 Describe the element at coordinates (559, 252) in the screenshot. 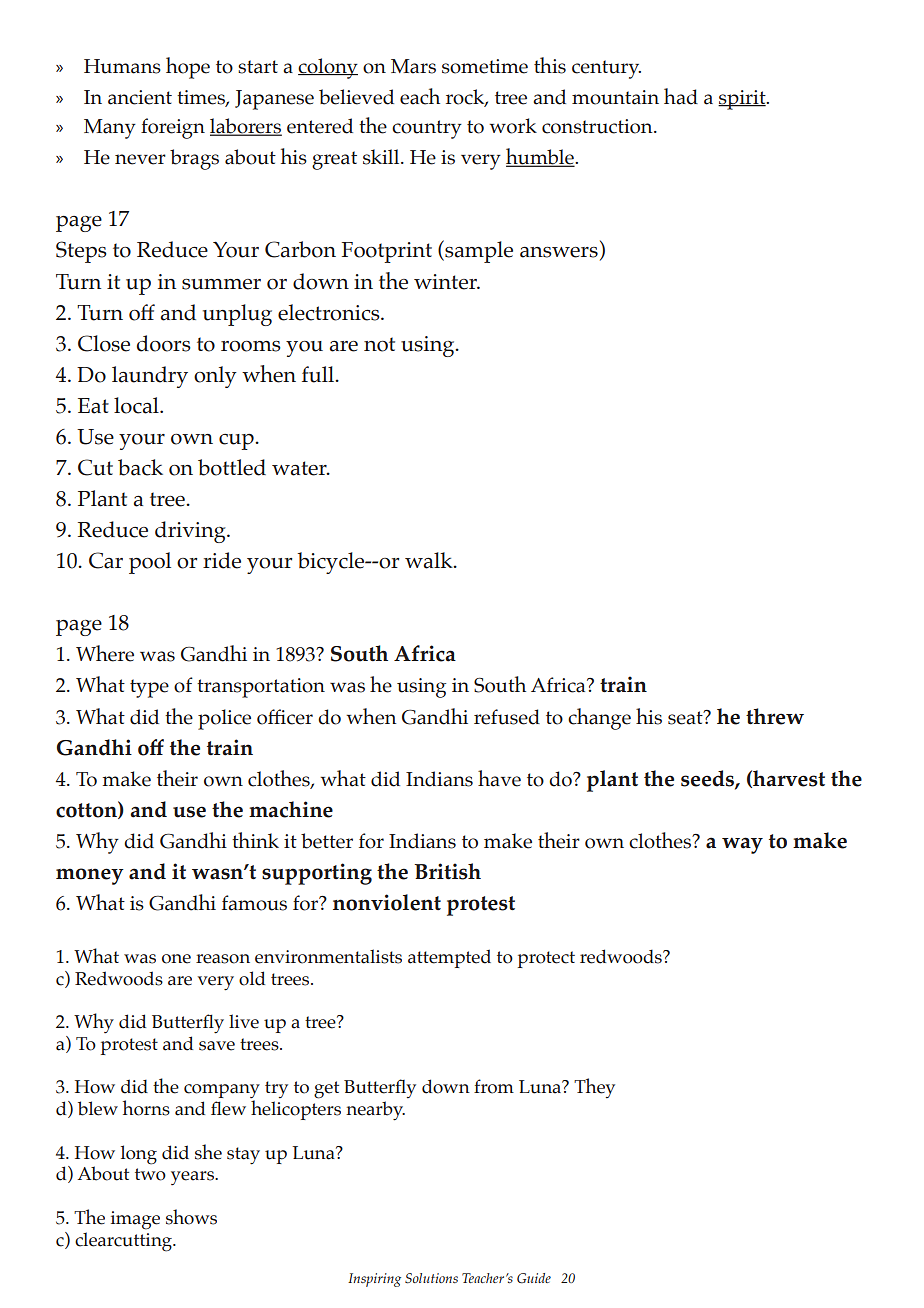

I see `answers` at that location.
